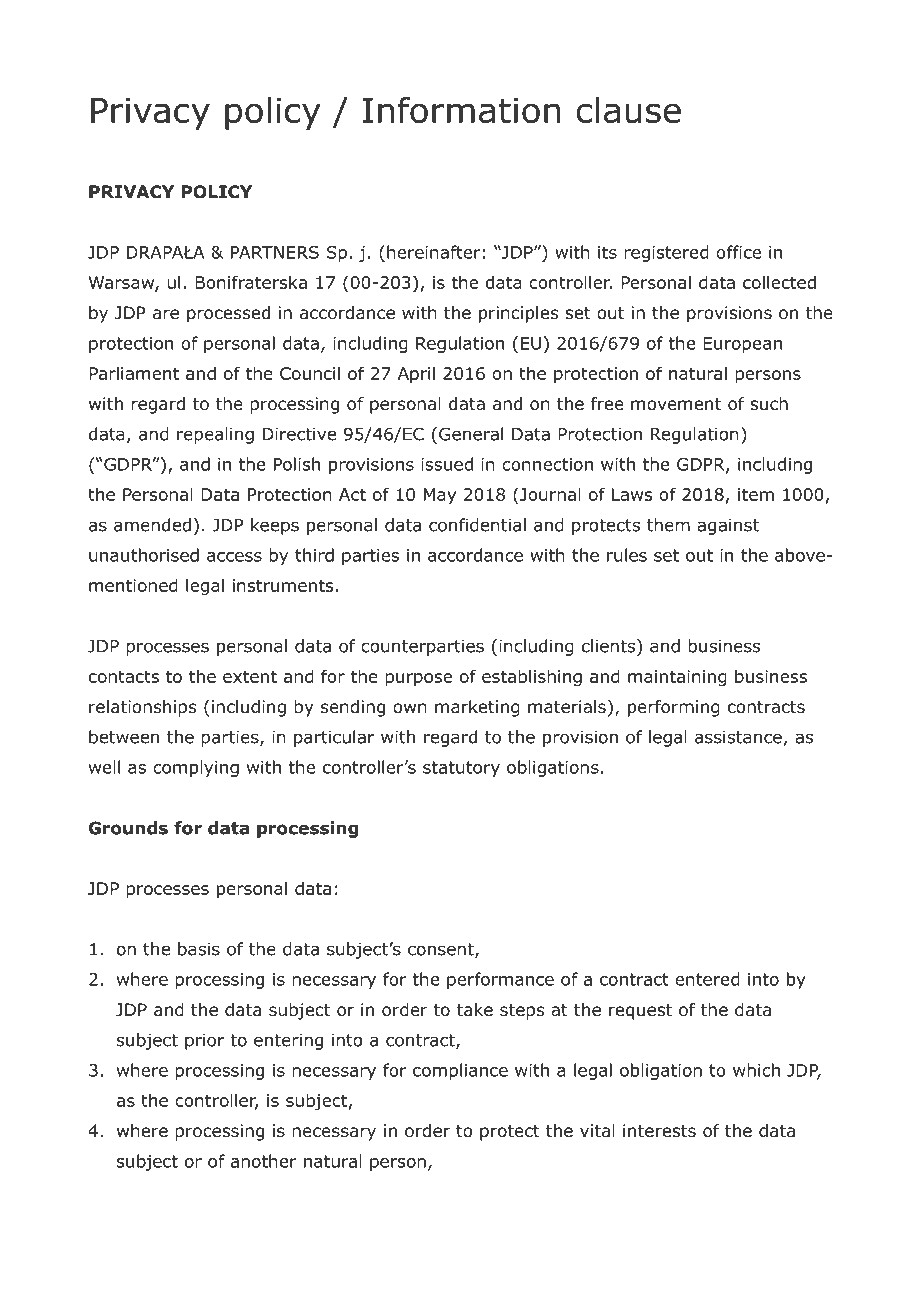 Image resolution: width=924 pixels, height=1308 pixels. Describe the element at coordinates (677, 678) in the screenshot. I see `maintaining` at that location.
